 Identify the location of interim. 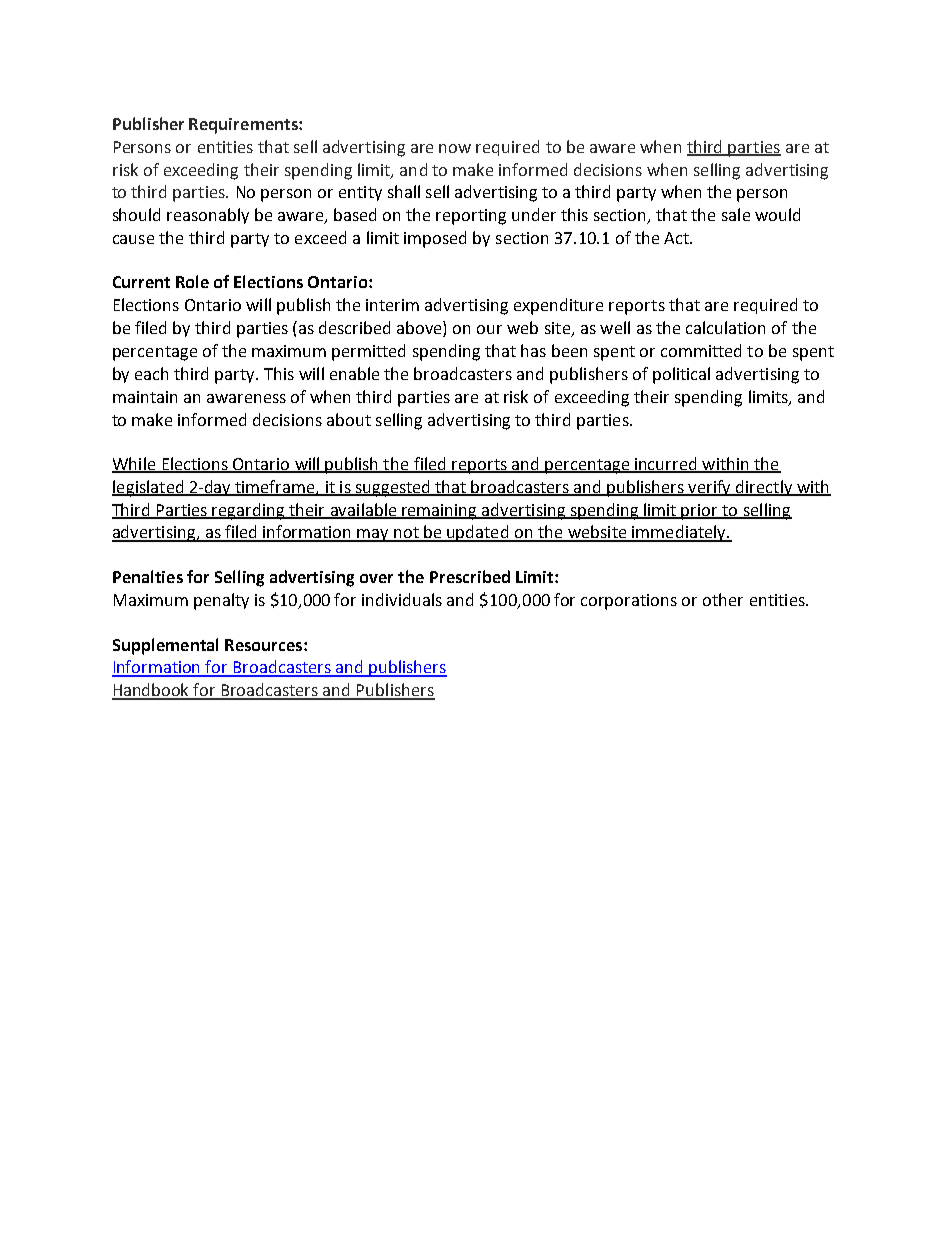
(392, 305).
